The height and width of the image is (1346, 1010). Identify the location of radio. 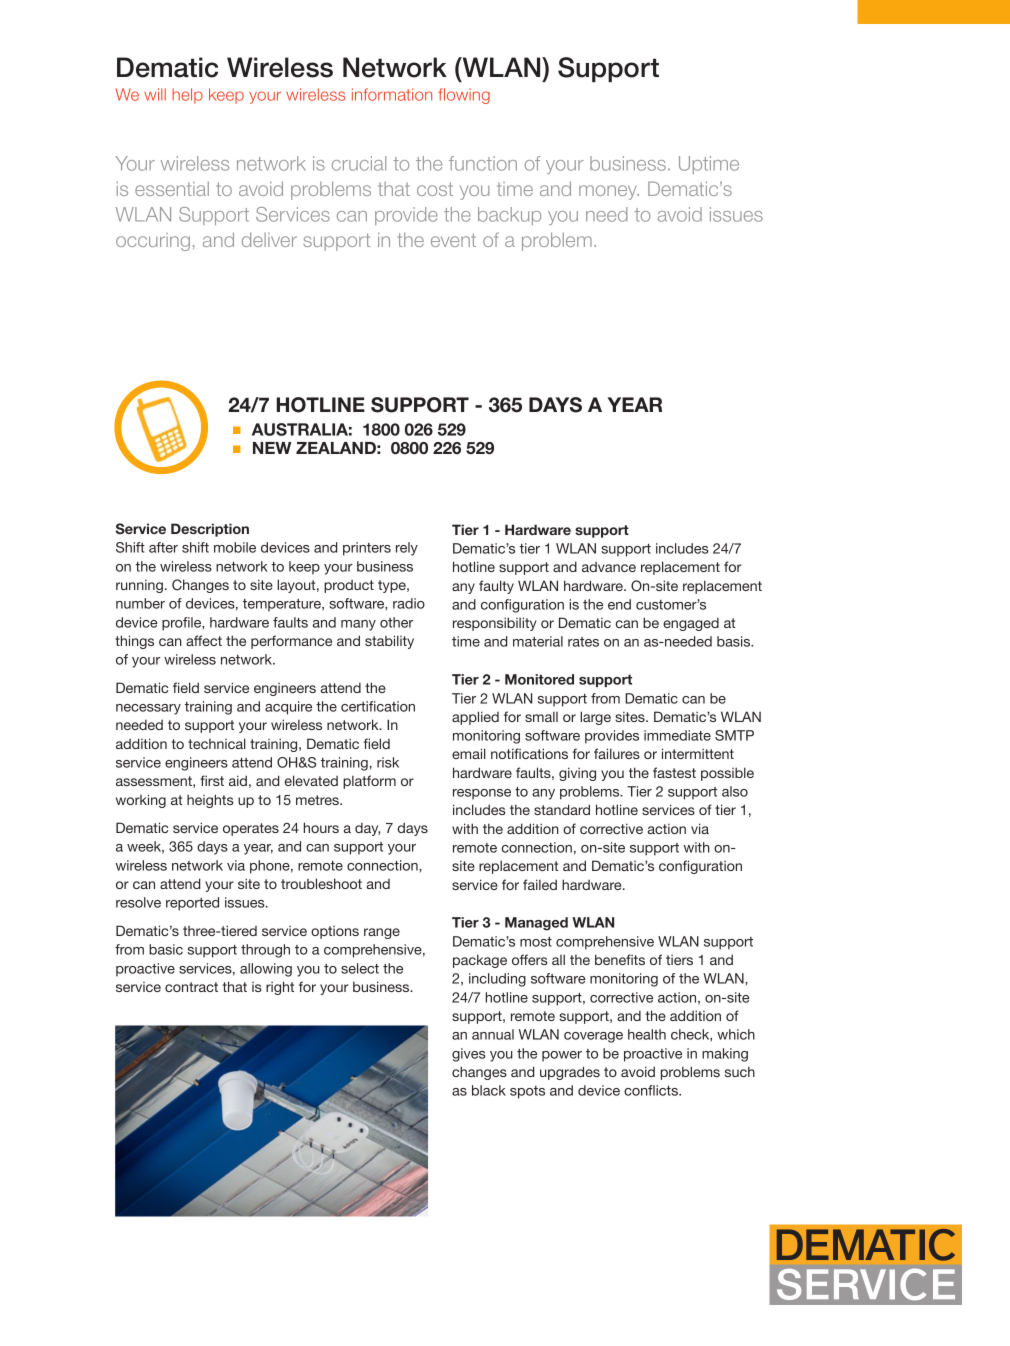
(409, 603).
